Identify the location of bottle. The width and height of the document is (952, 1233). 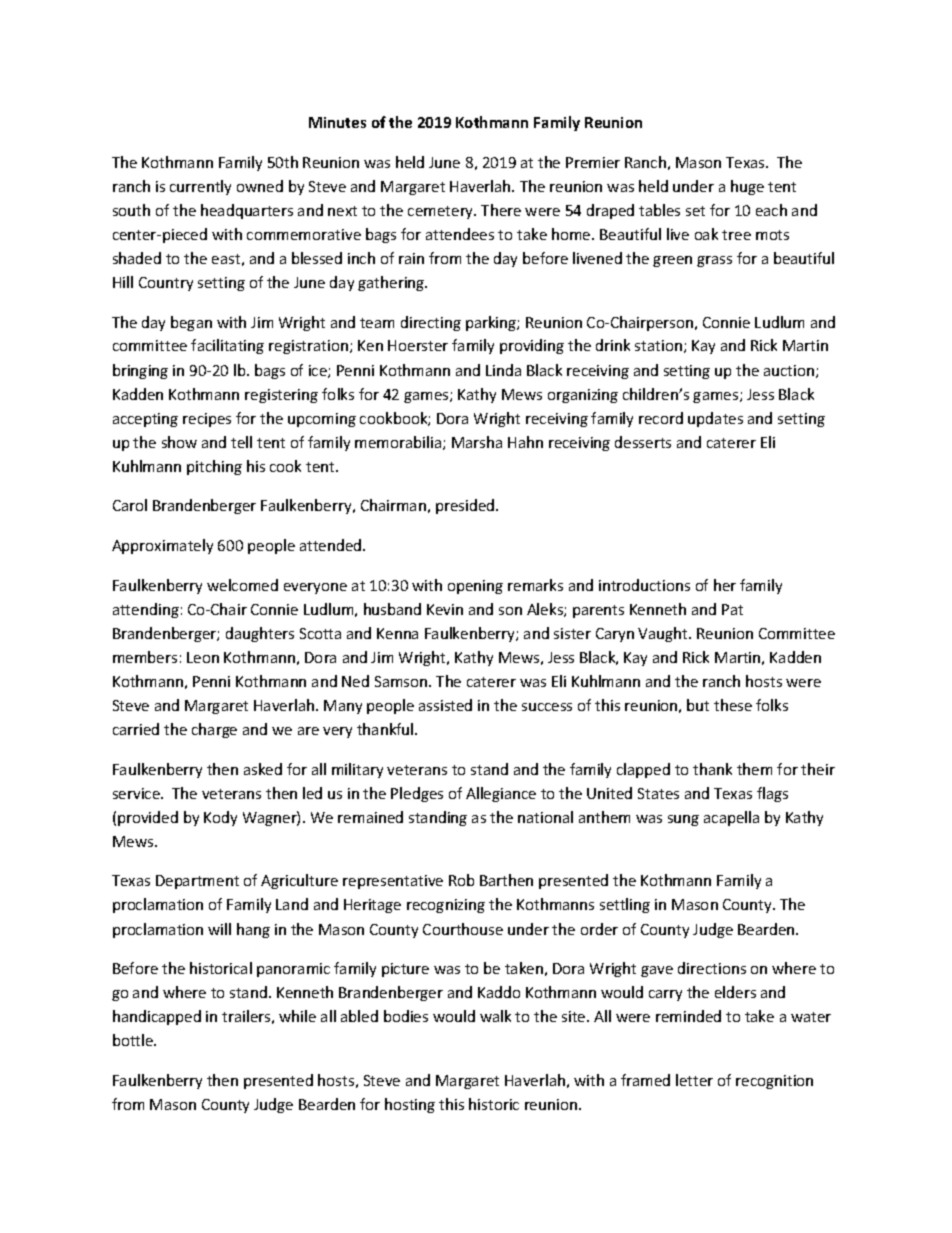
(134, 1040).
